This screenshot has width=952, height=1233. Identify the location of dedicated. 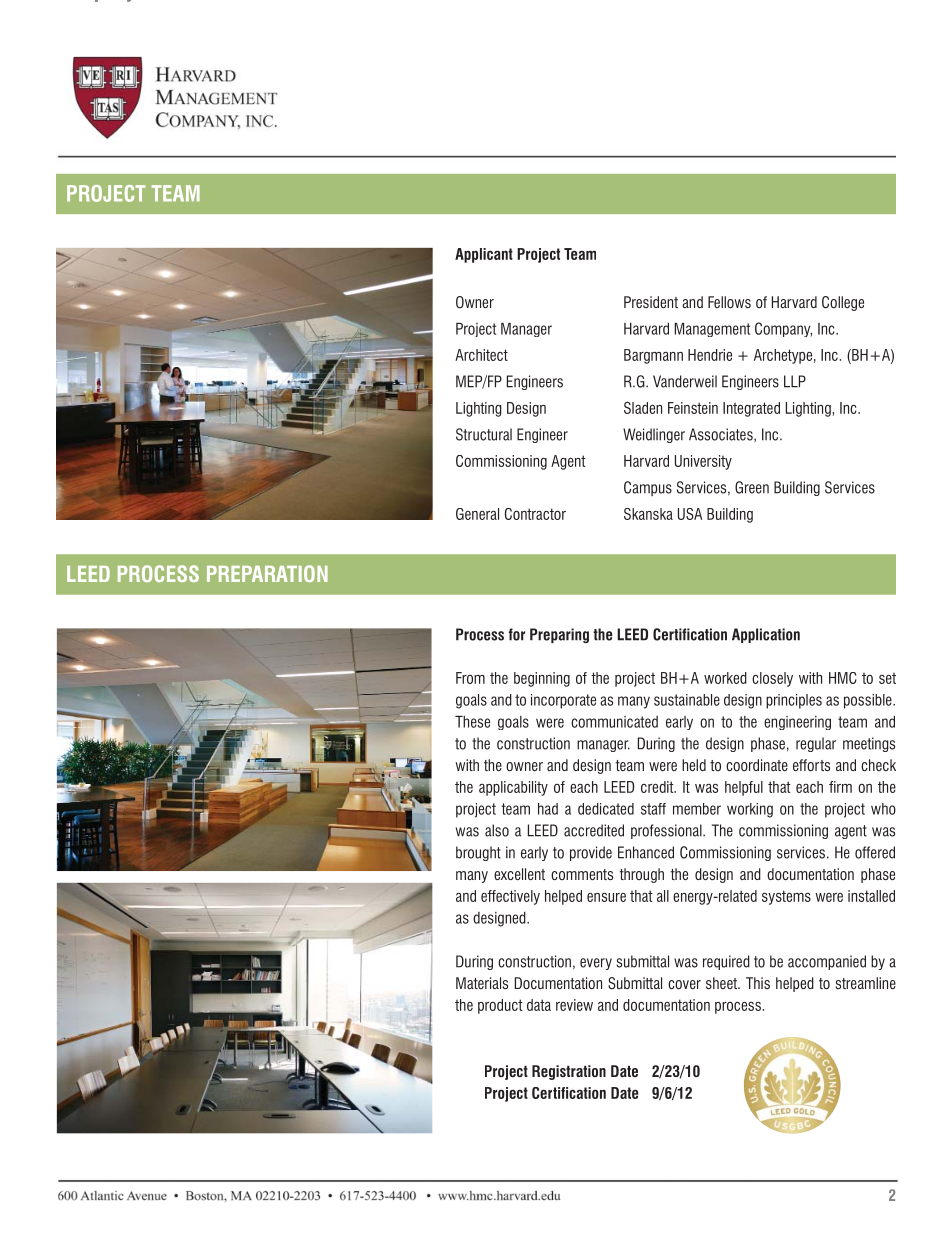
(606, 809).
